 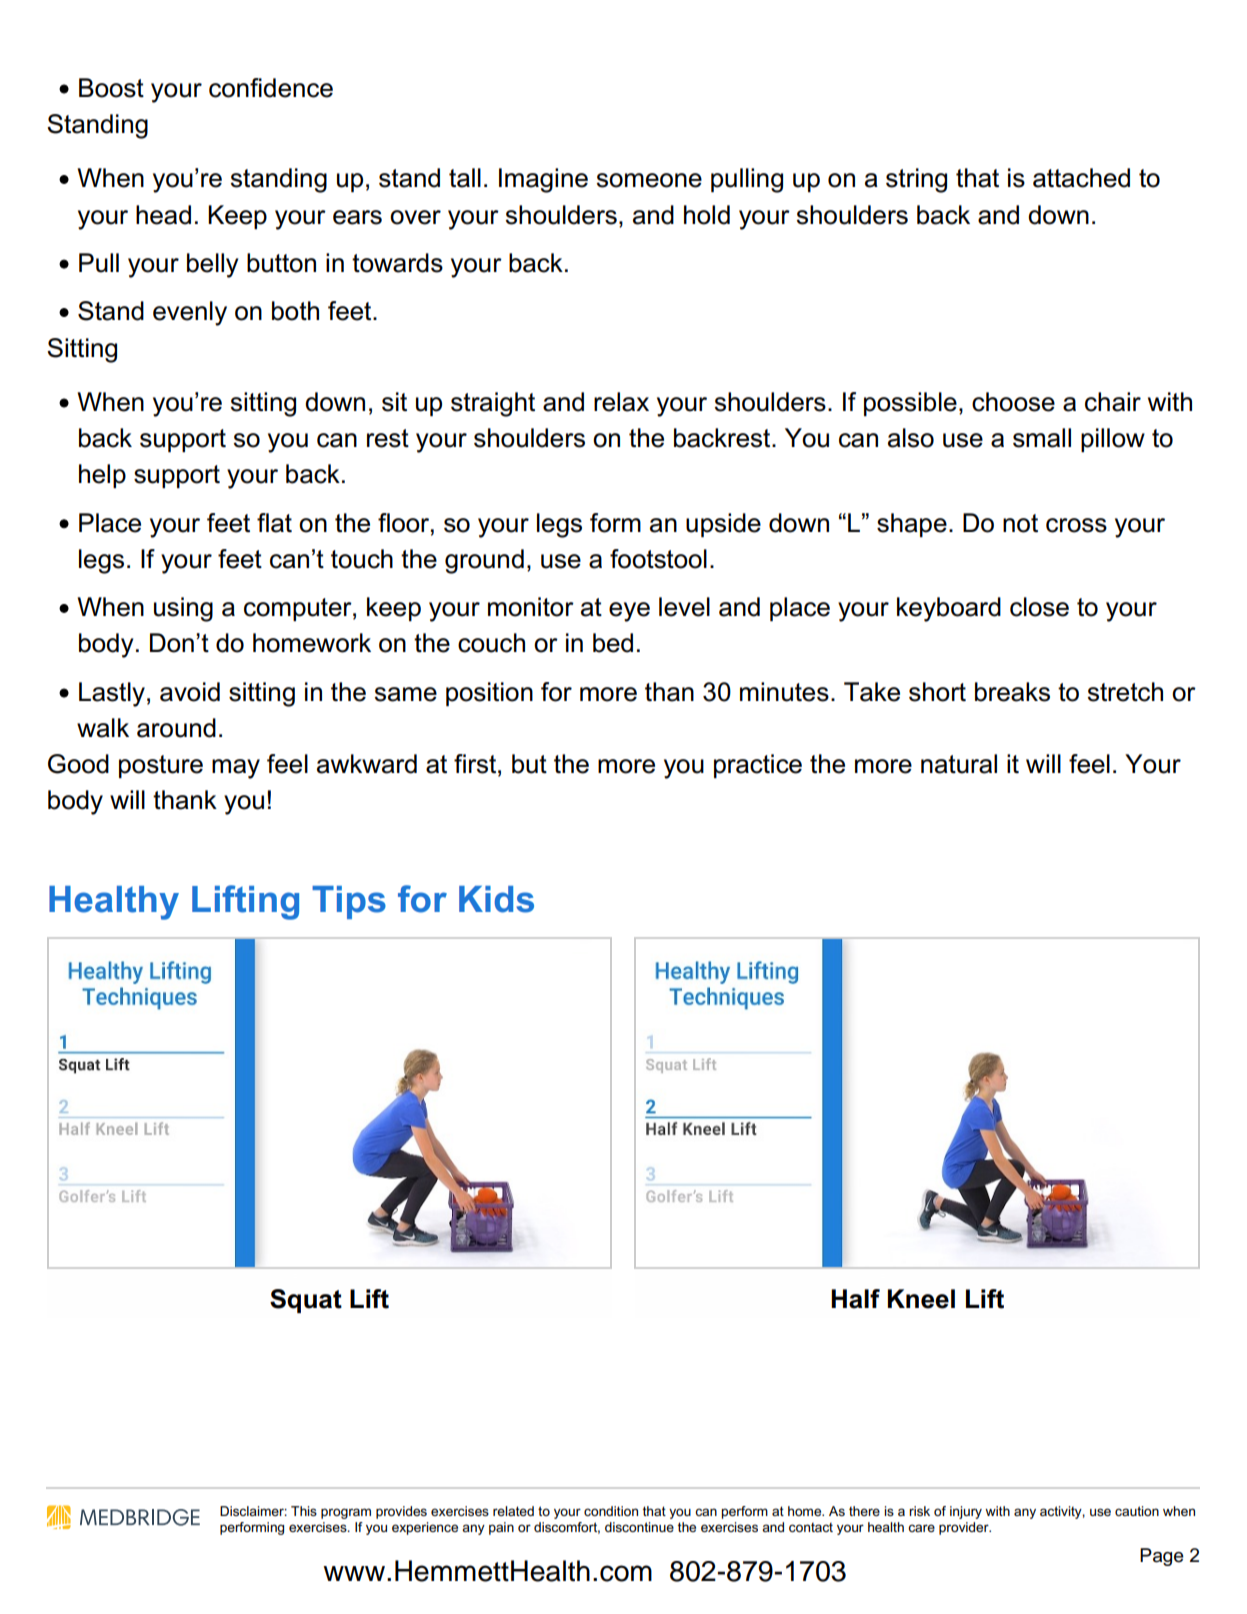 What do you see at coordinates (1042, 438) in the screenshot?
I see `small` at bounding box center [1042, 438].
